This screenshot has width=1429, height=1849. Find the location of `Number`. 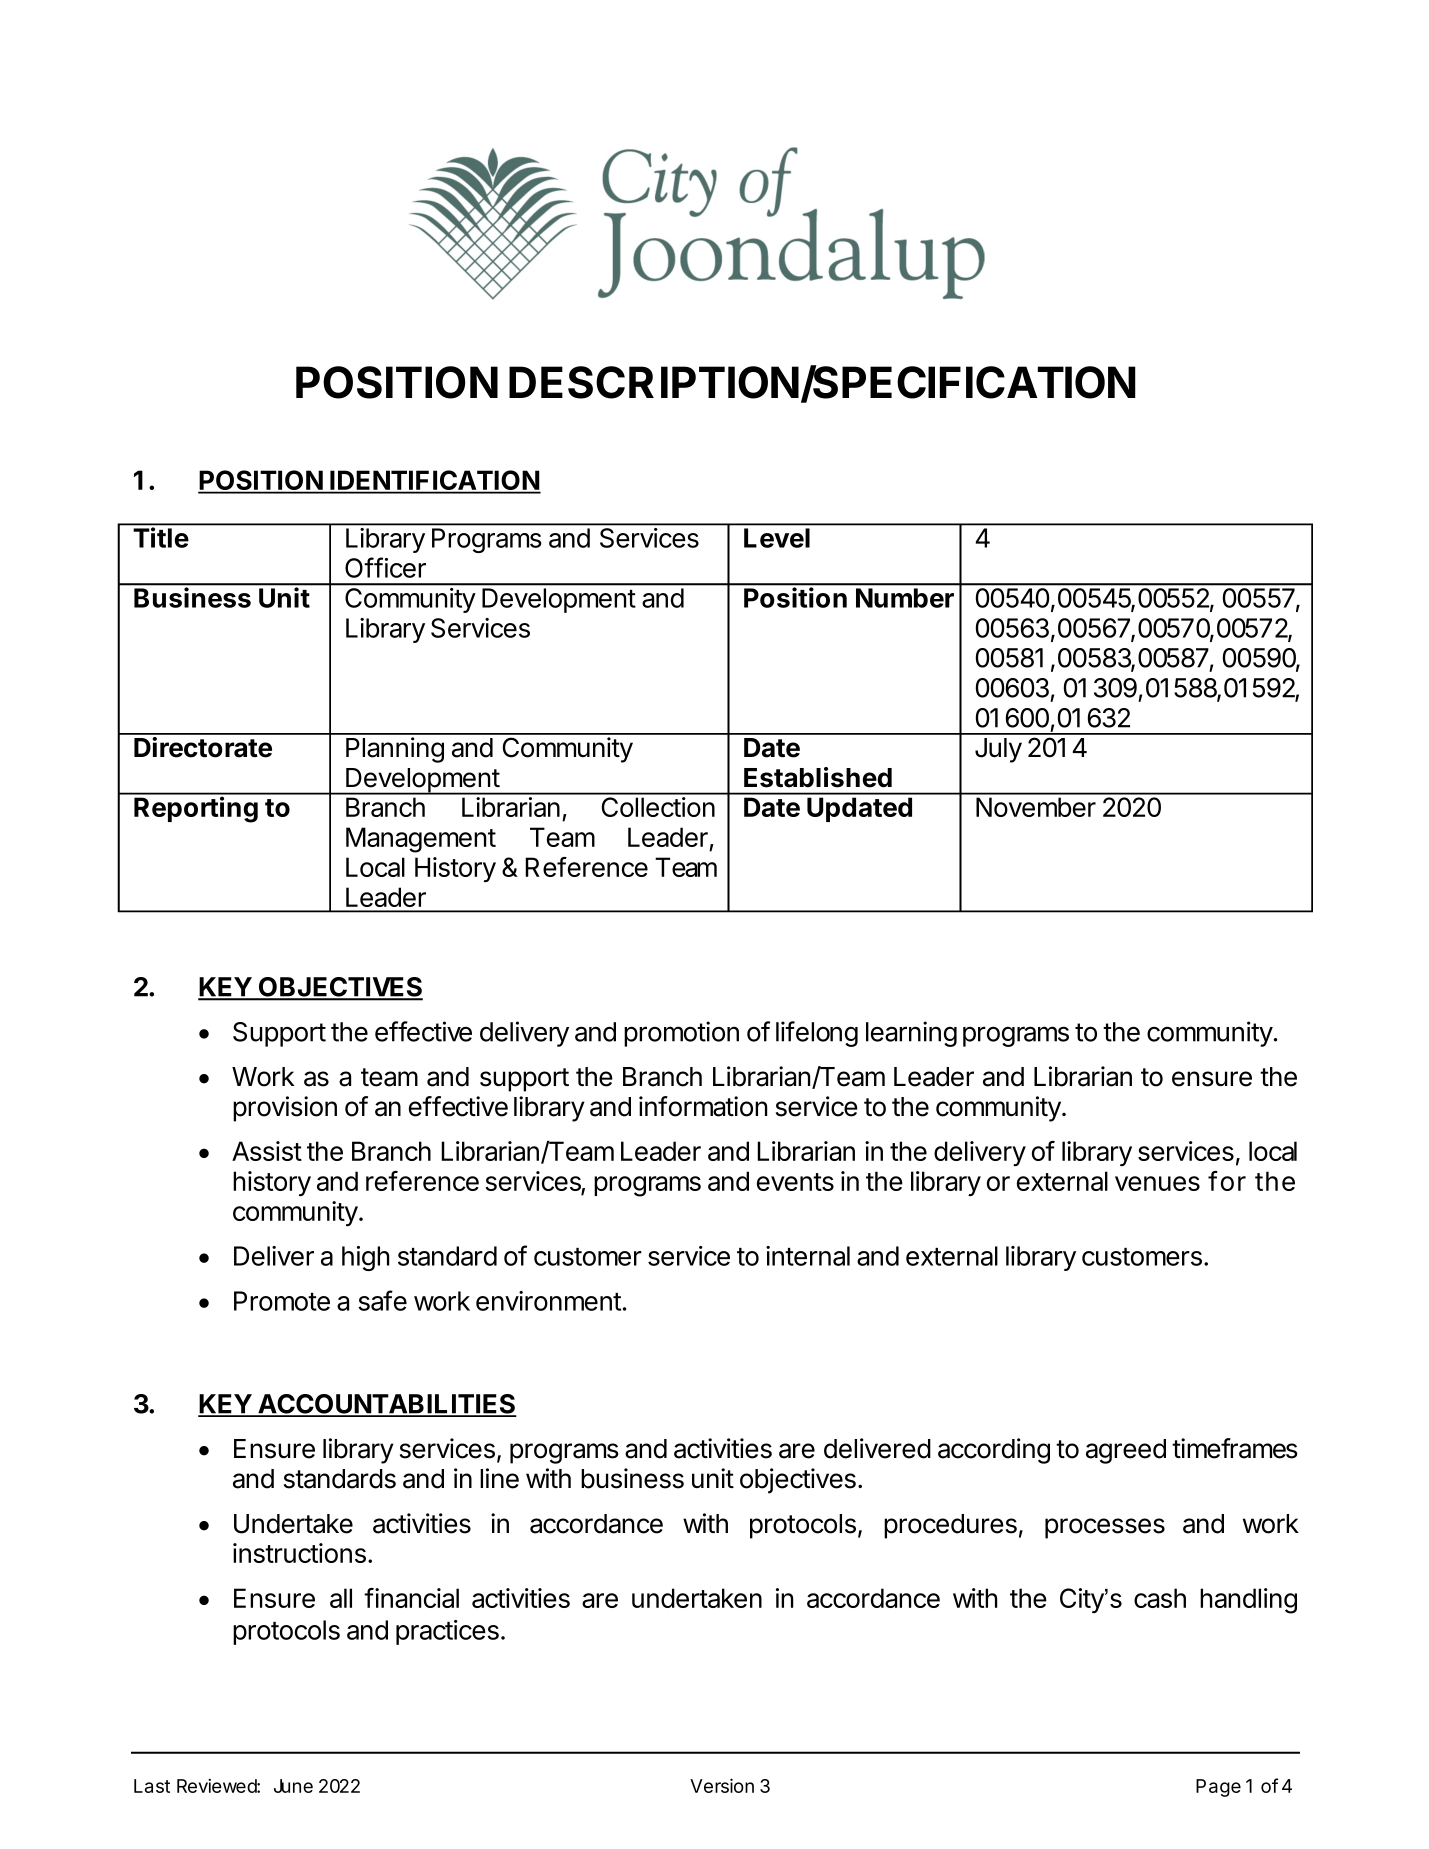

Number is located at coordinates (905, 598).
